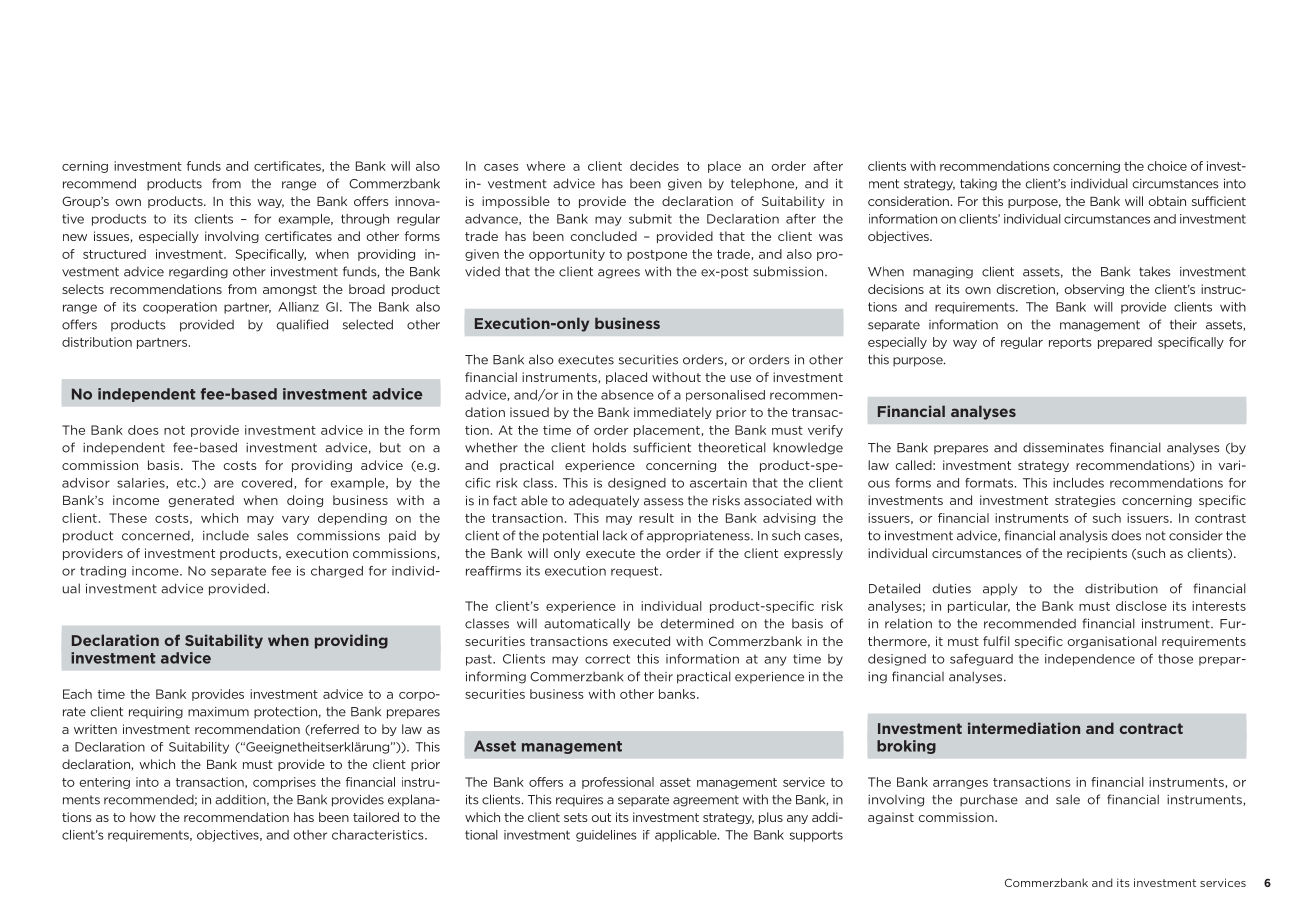  What do you see at coordinates (365, 220) in the page?
I see `through` at bounding box center [365, 220].
